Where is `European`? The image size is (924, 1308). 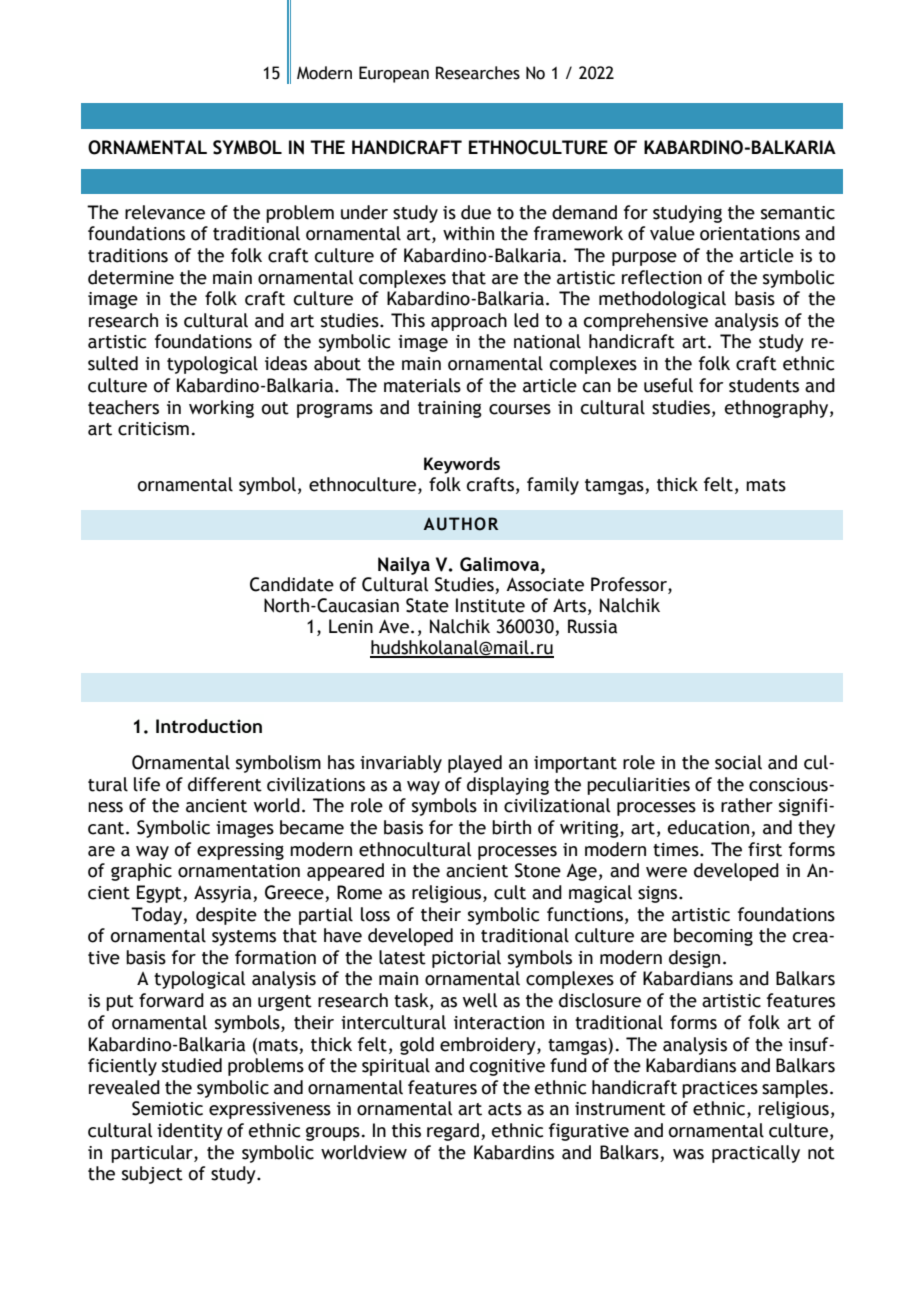
European is located at coordinates (394, 74).
